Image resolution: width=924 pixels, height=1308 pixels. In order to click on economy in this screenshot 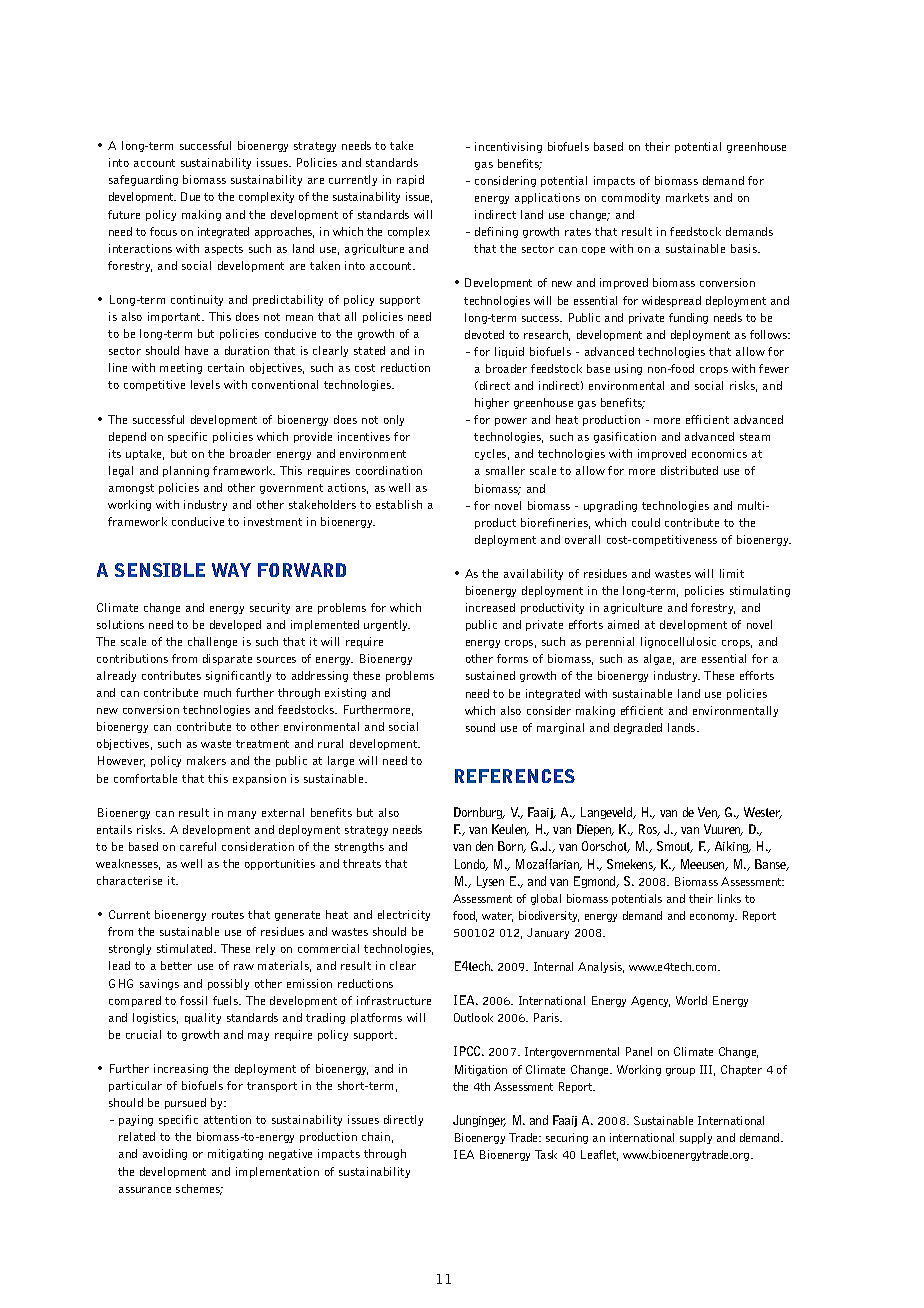, I will do `click(713, 918)`.
